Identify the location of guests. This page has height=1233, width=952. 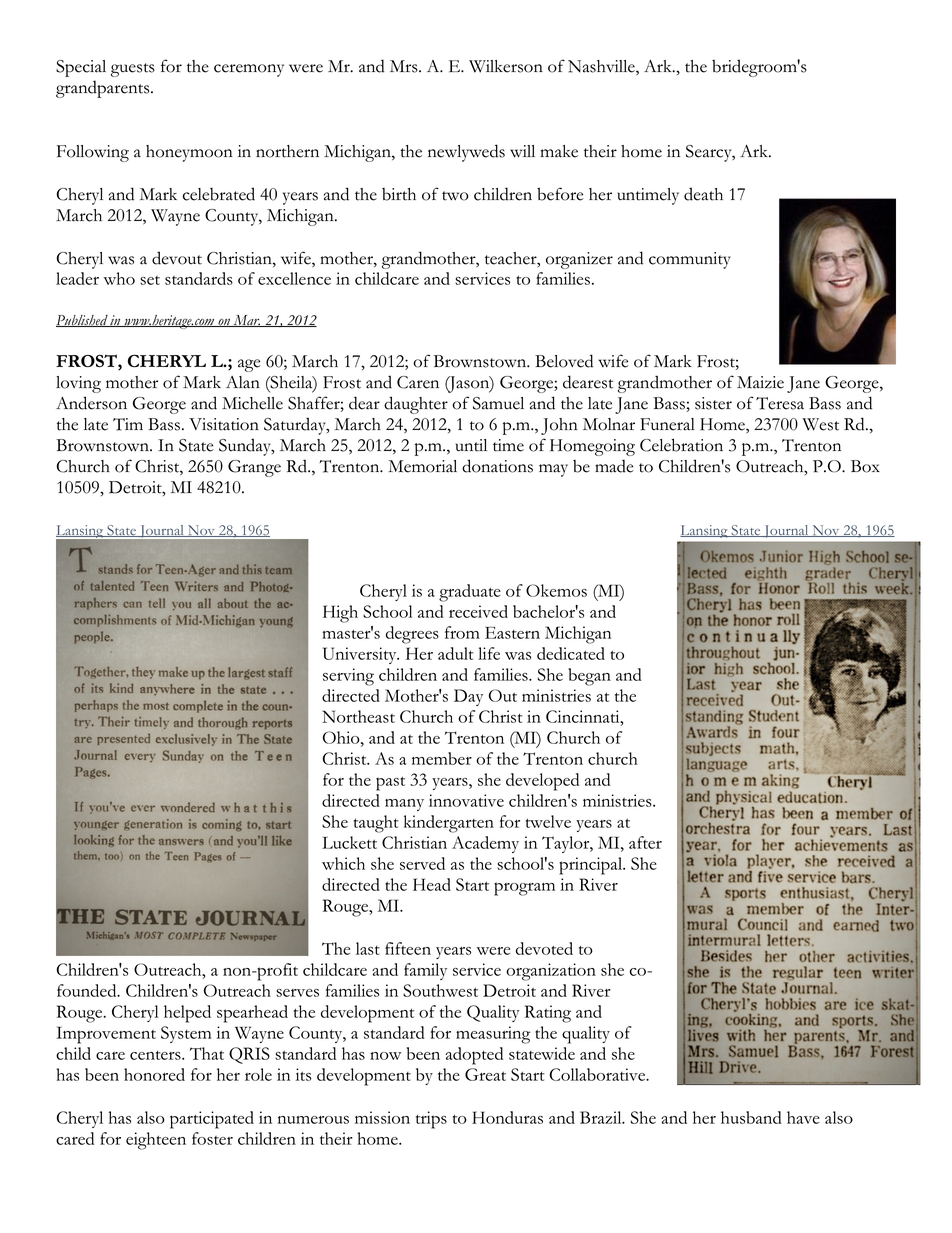
(133, 70).
